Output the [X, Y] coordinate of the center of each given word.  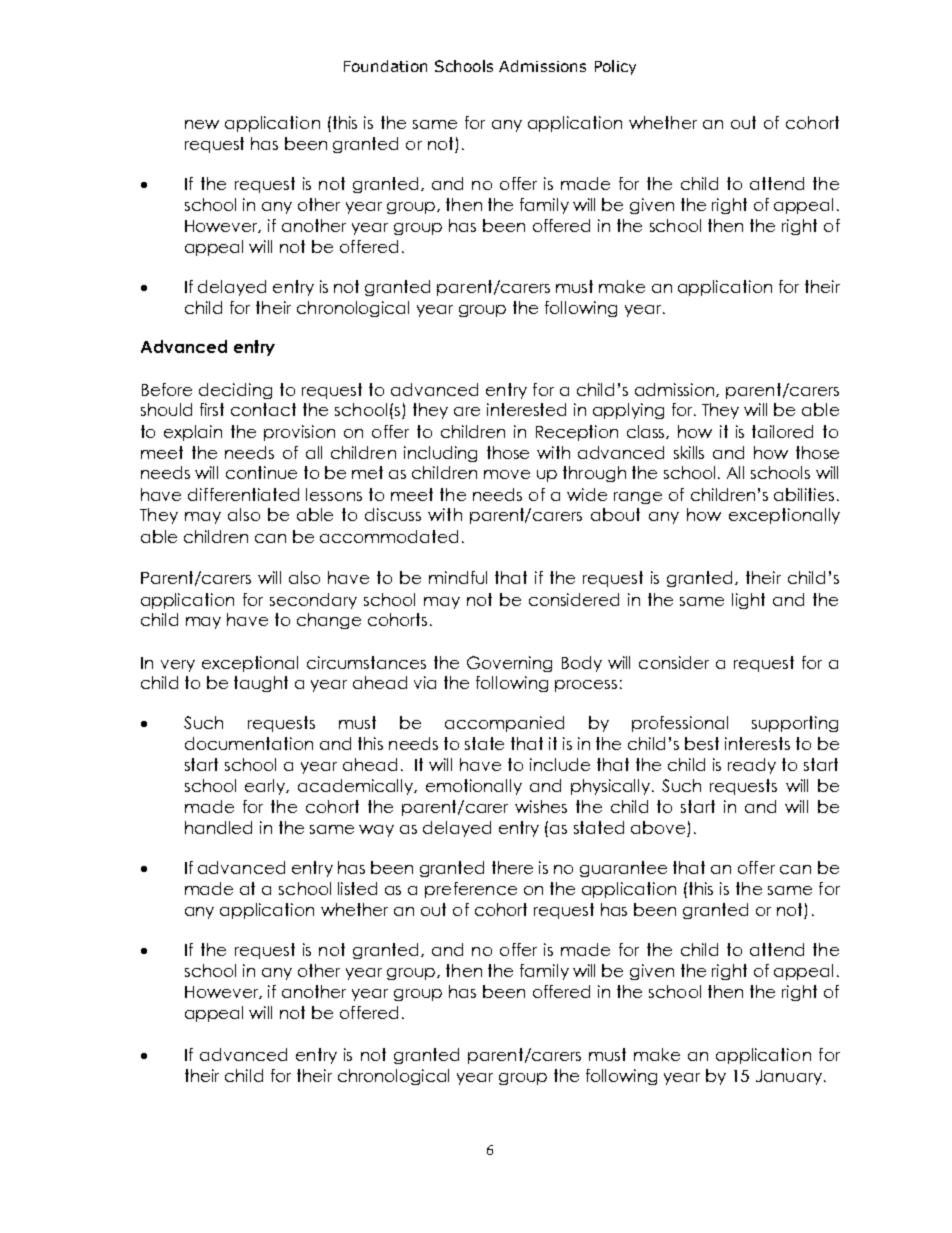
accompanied [504, 724]
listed [357, 888]
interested [526, 409]
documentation [249, 743]
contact [263, 409]
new [202, 124]
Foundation [385, 66]
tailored [782, 431]
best [702, 743]
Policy [615, 67]
